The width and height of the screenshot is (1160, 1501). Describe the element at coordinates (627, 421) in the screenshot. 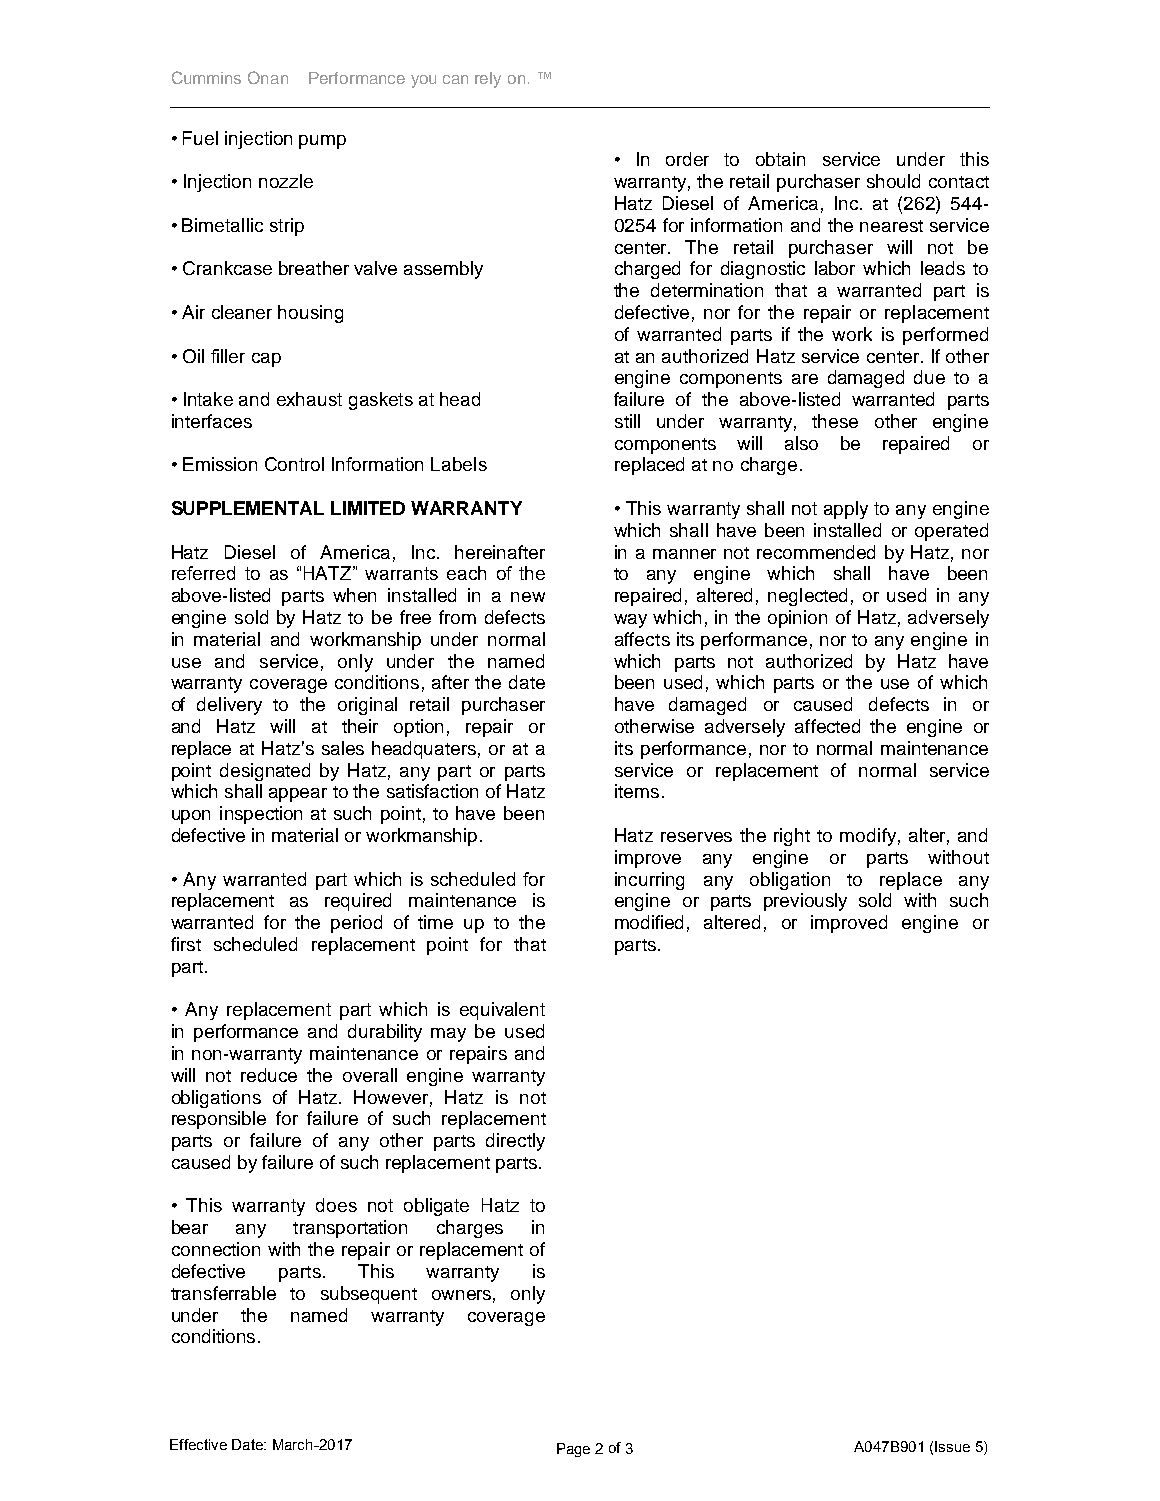

I see `still` at that location.
